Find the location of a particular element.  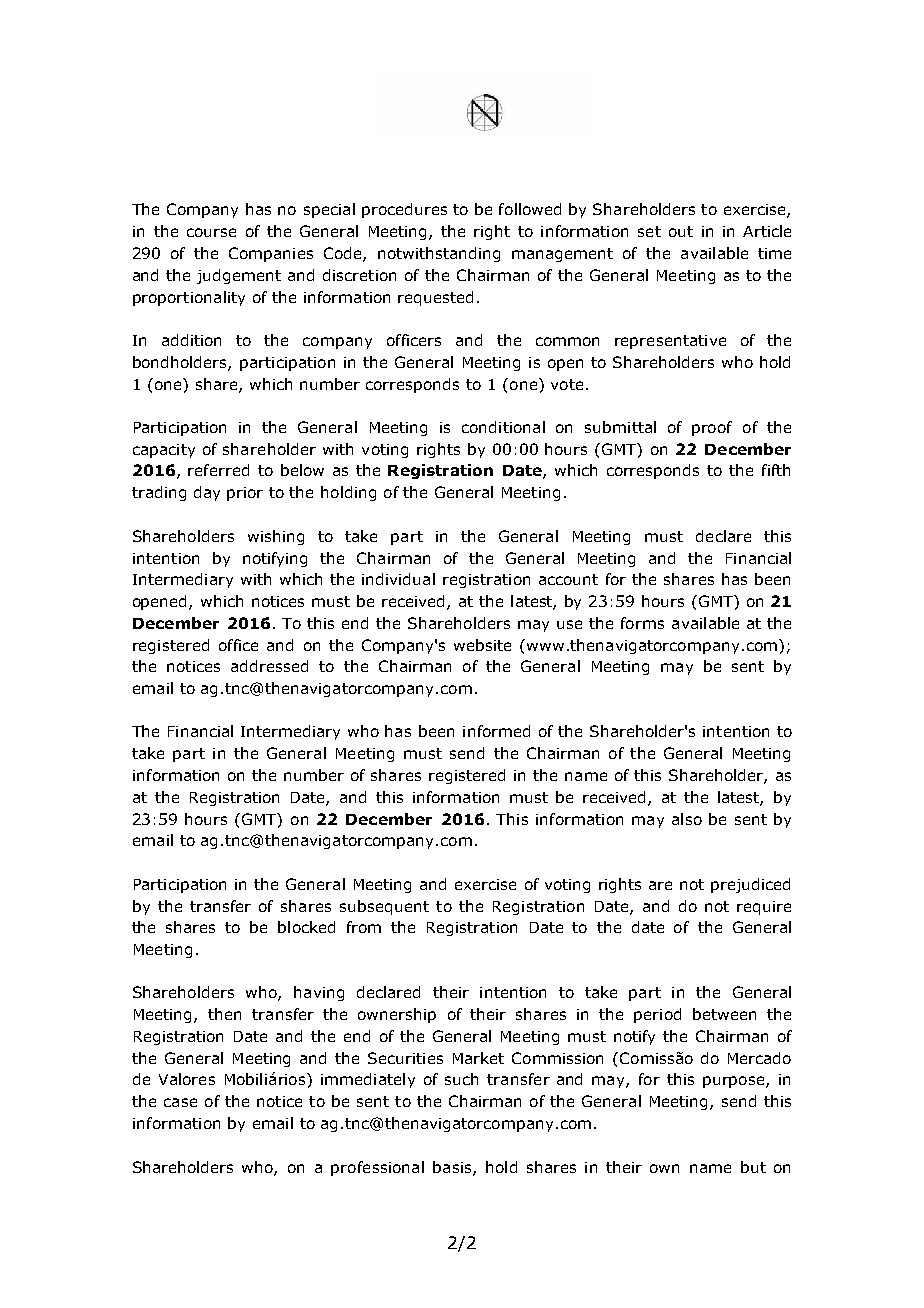

website is located at coordinates (482, 645).
